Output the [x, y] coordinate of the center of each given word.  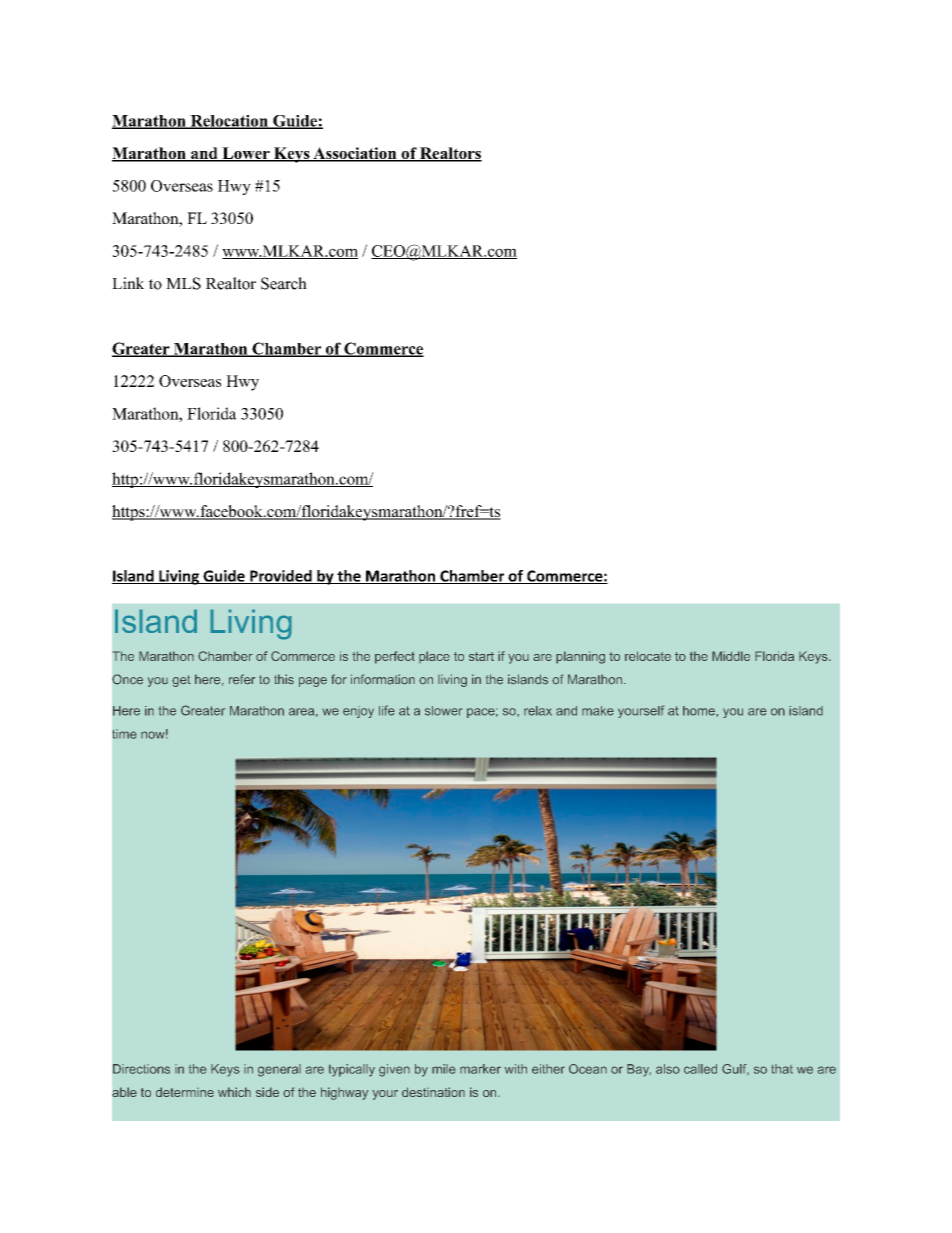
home [700, 711]
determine [185, 1092]
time [124, 734]
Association [355, 154]
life [387, 710]
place [434, 657]
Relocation [229, 122]
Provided [281, 577]
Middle [731, 656]
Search [284, 283]
